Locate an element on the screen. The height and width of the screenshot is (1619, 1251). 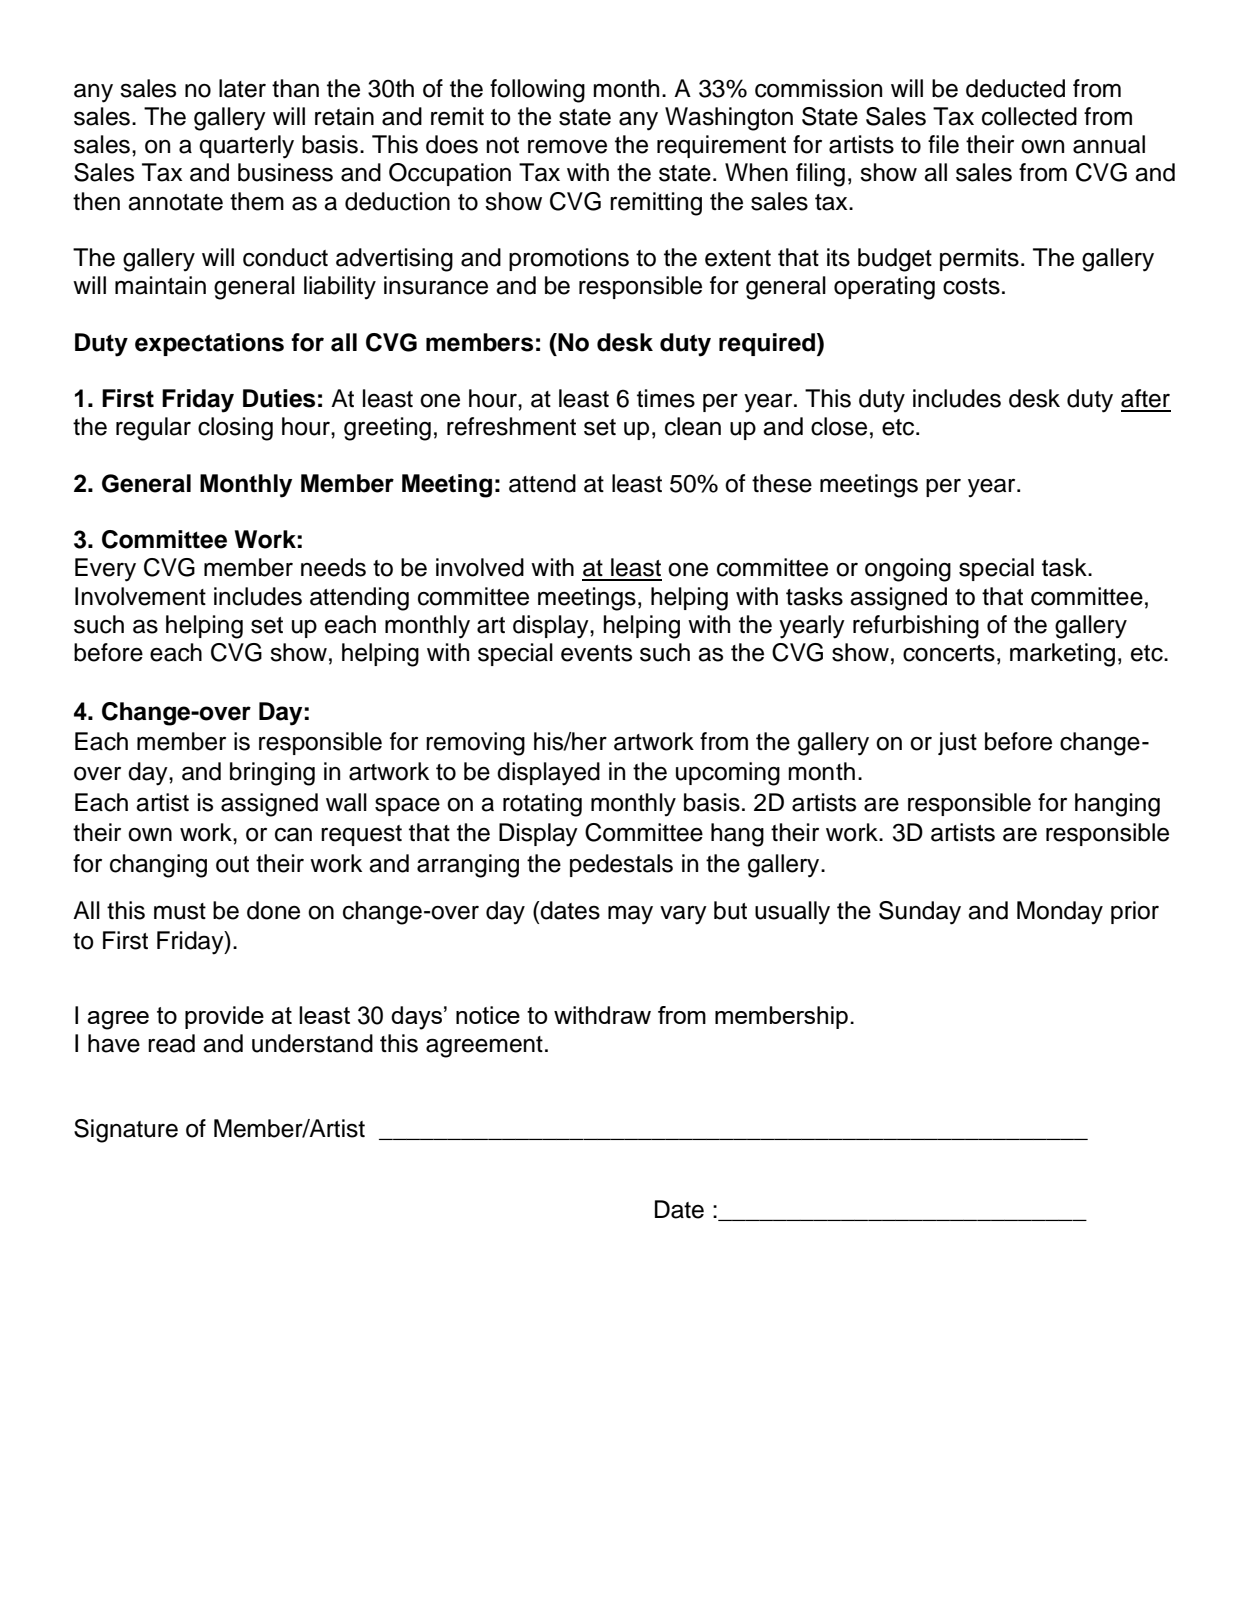
bringing is located at coordinates (272, 774).
